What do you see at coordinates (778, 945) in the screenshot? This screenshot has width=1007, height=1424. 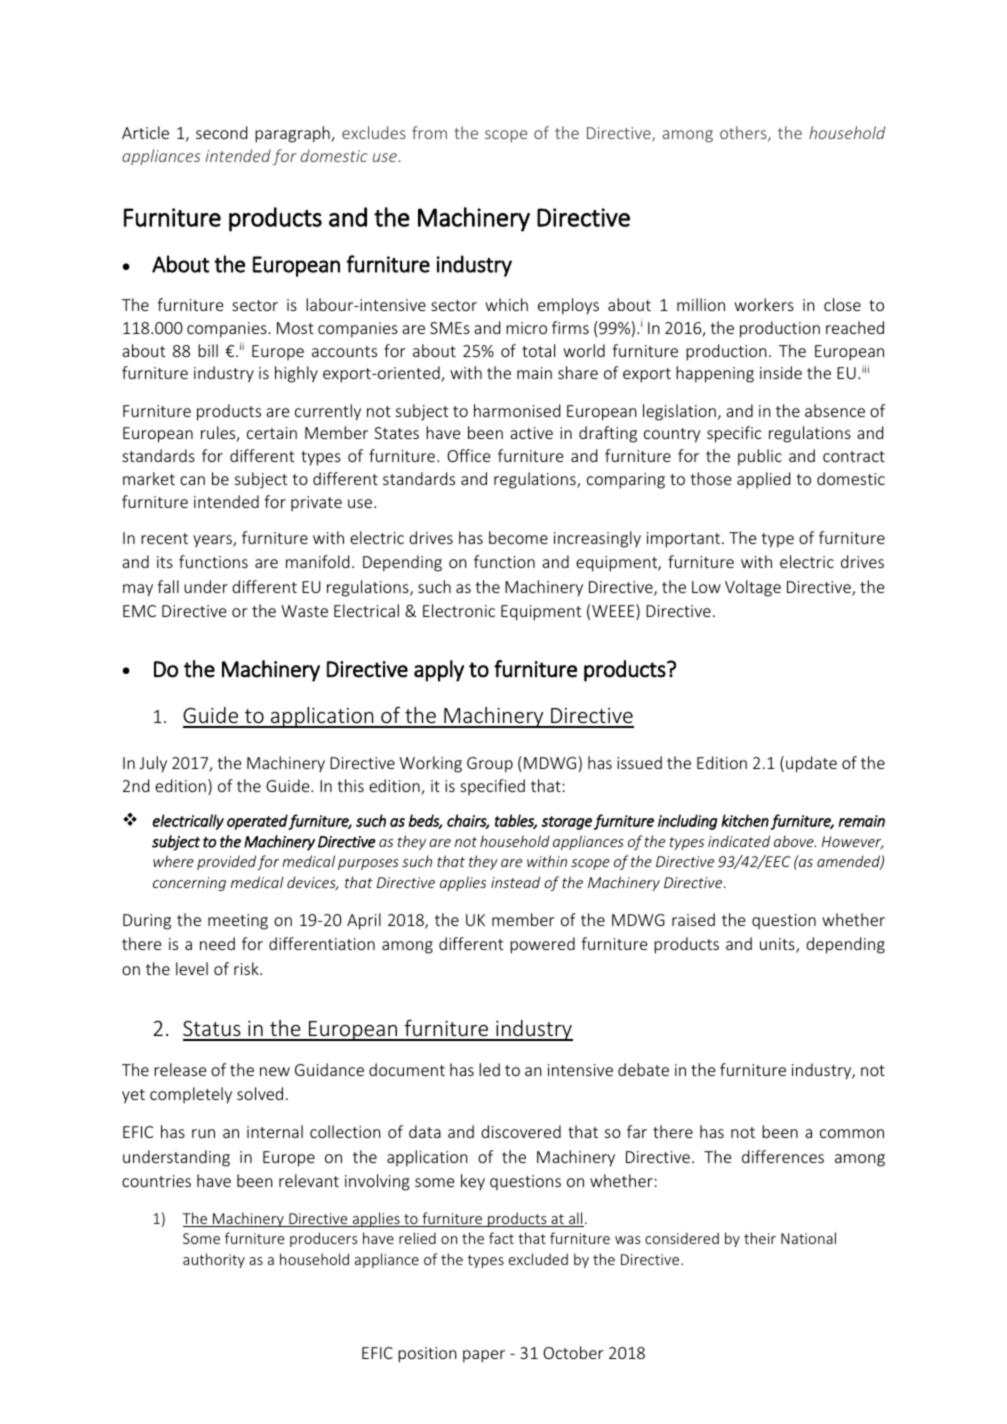 I see `units` at bounding box center [778, 945].
